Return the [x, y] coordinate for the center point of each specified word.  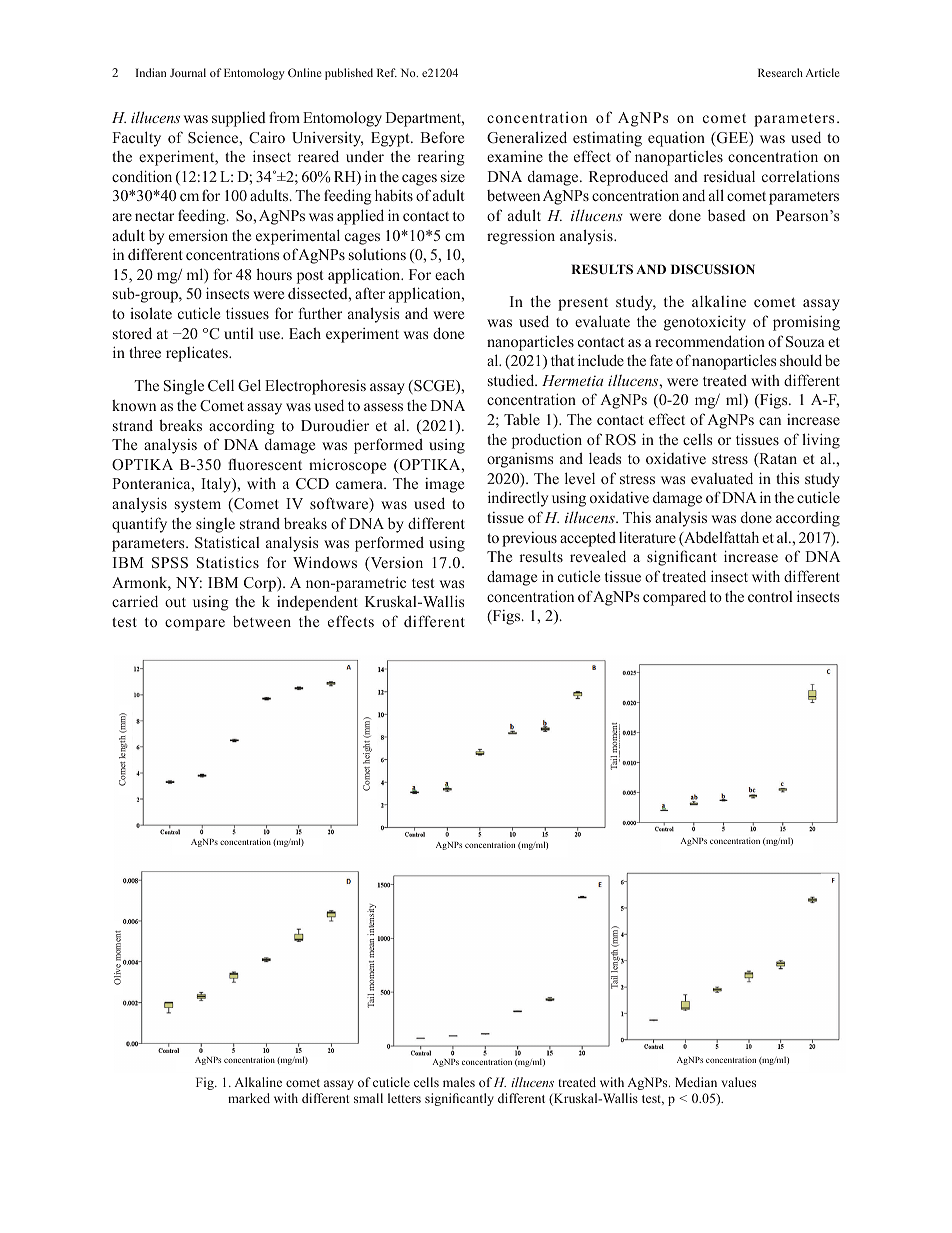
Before [442, 137]
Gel [249, 385]
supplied [239, 119]
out [175, 602]
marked [249, 1098]
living [821, 441]
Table [522, 419]
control [770, 596]
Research [780, 72]
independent [317, 603]
